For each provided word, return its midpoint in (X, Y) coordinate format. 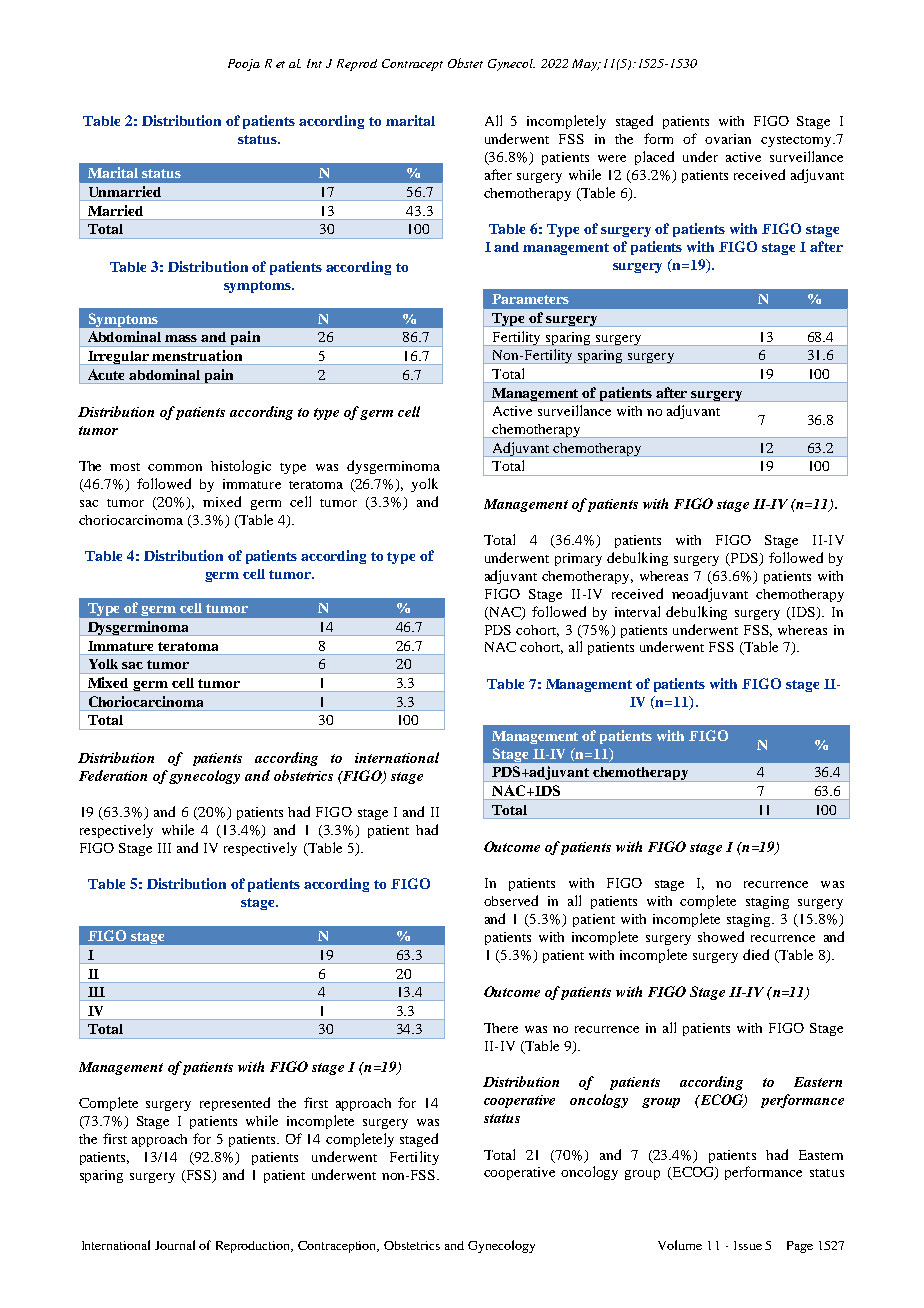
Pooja (244, 65)
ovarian (728, 139)
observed (511, 900)
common (175, 467)
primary (578, 559)
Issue (748, 1245)
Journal (175, 1245)
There (501, 1028)
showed (721, 936)
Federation (113, 775)
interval (637, 611)
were (612, 158)
